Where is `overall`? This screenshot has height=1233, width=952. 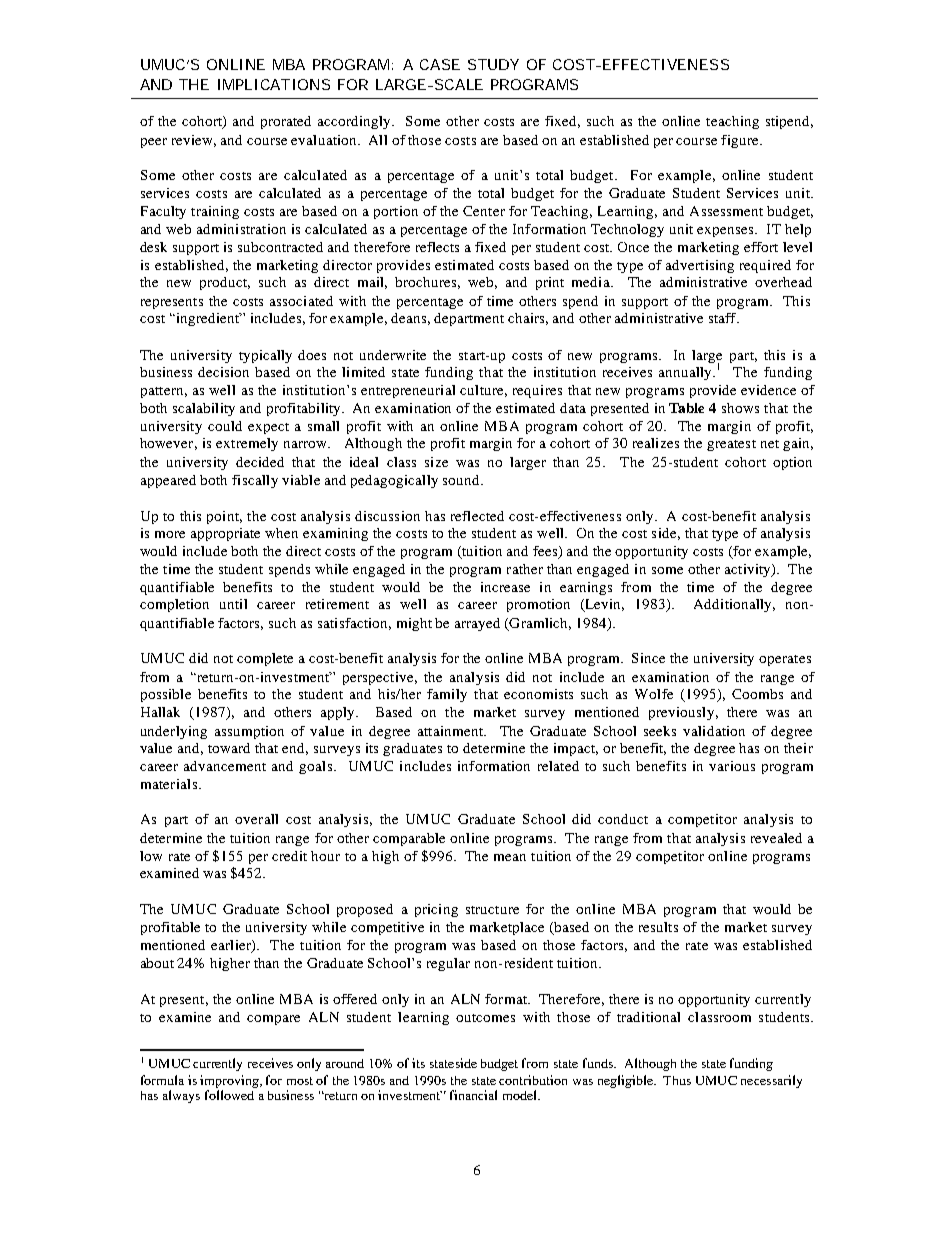
overall is located at coordinates (256, 819).
